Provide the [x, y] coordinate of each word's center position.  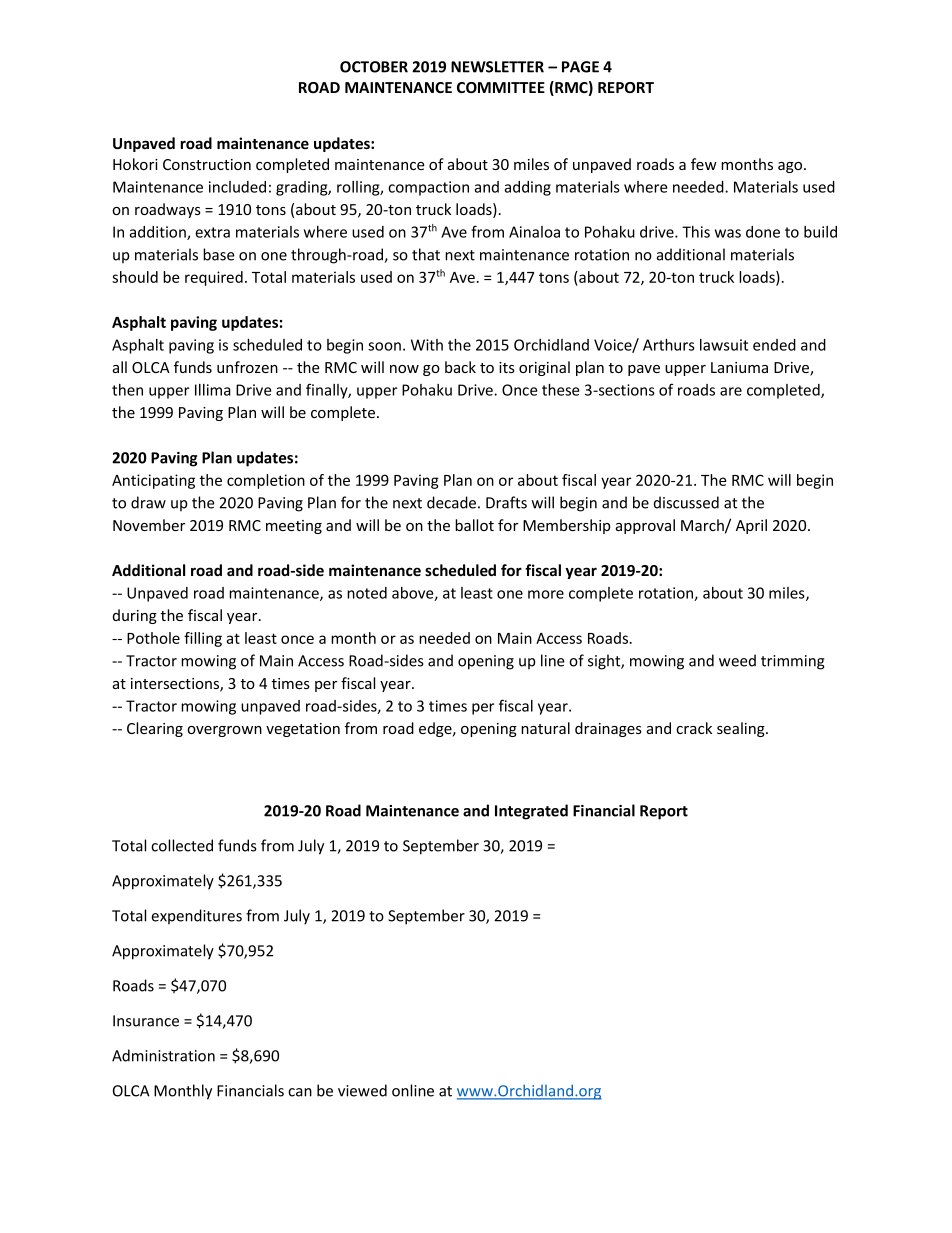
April [751, 526]
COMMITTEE [501, 87]
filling [203, 639]
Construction [207, 164]
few [704, 164]
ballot [474, 525]
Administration [163, 1055]
